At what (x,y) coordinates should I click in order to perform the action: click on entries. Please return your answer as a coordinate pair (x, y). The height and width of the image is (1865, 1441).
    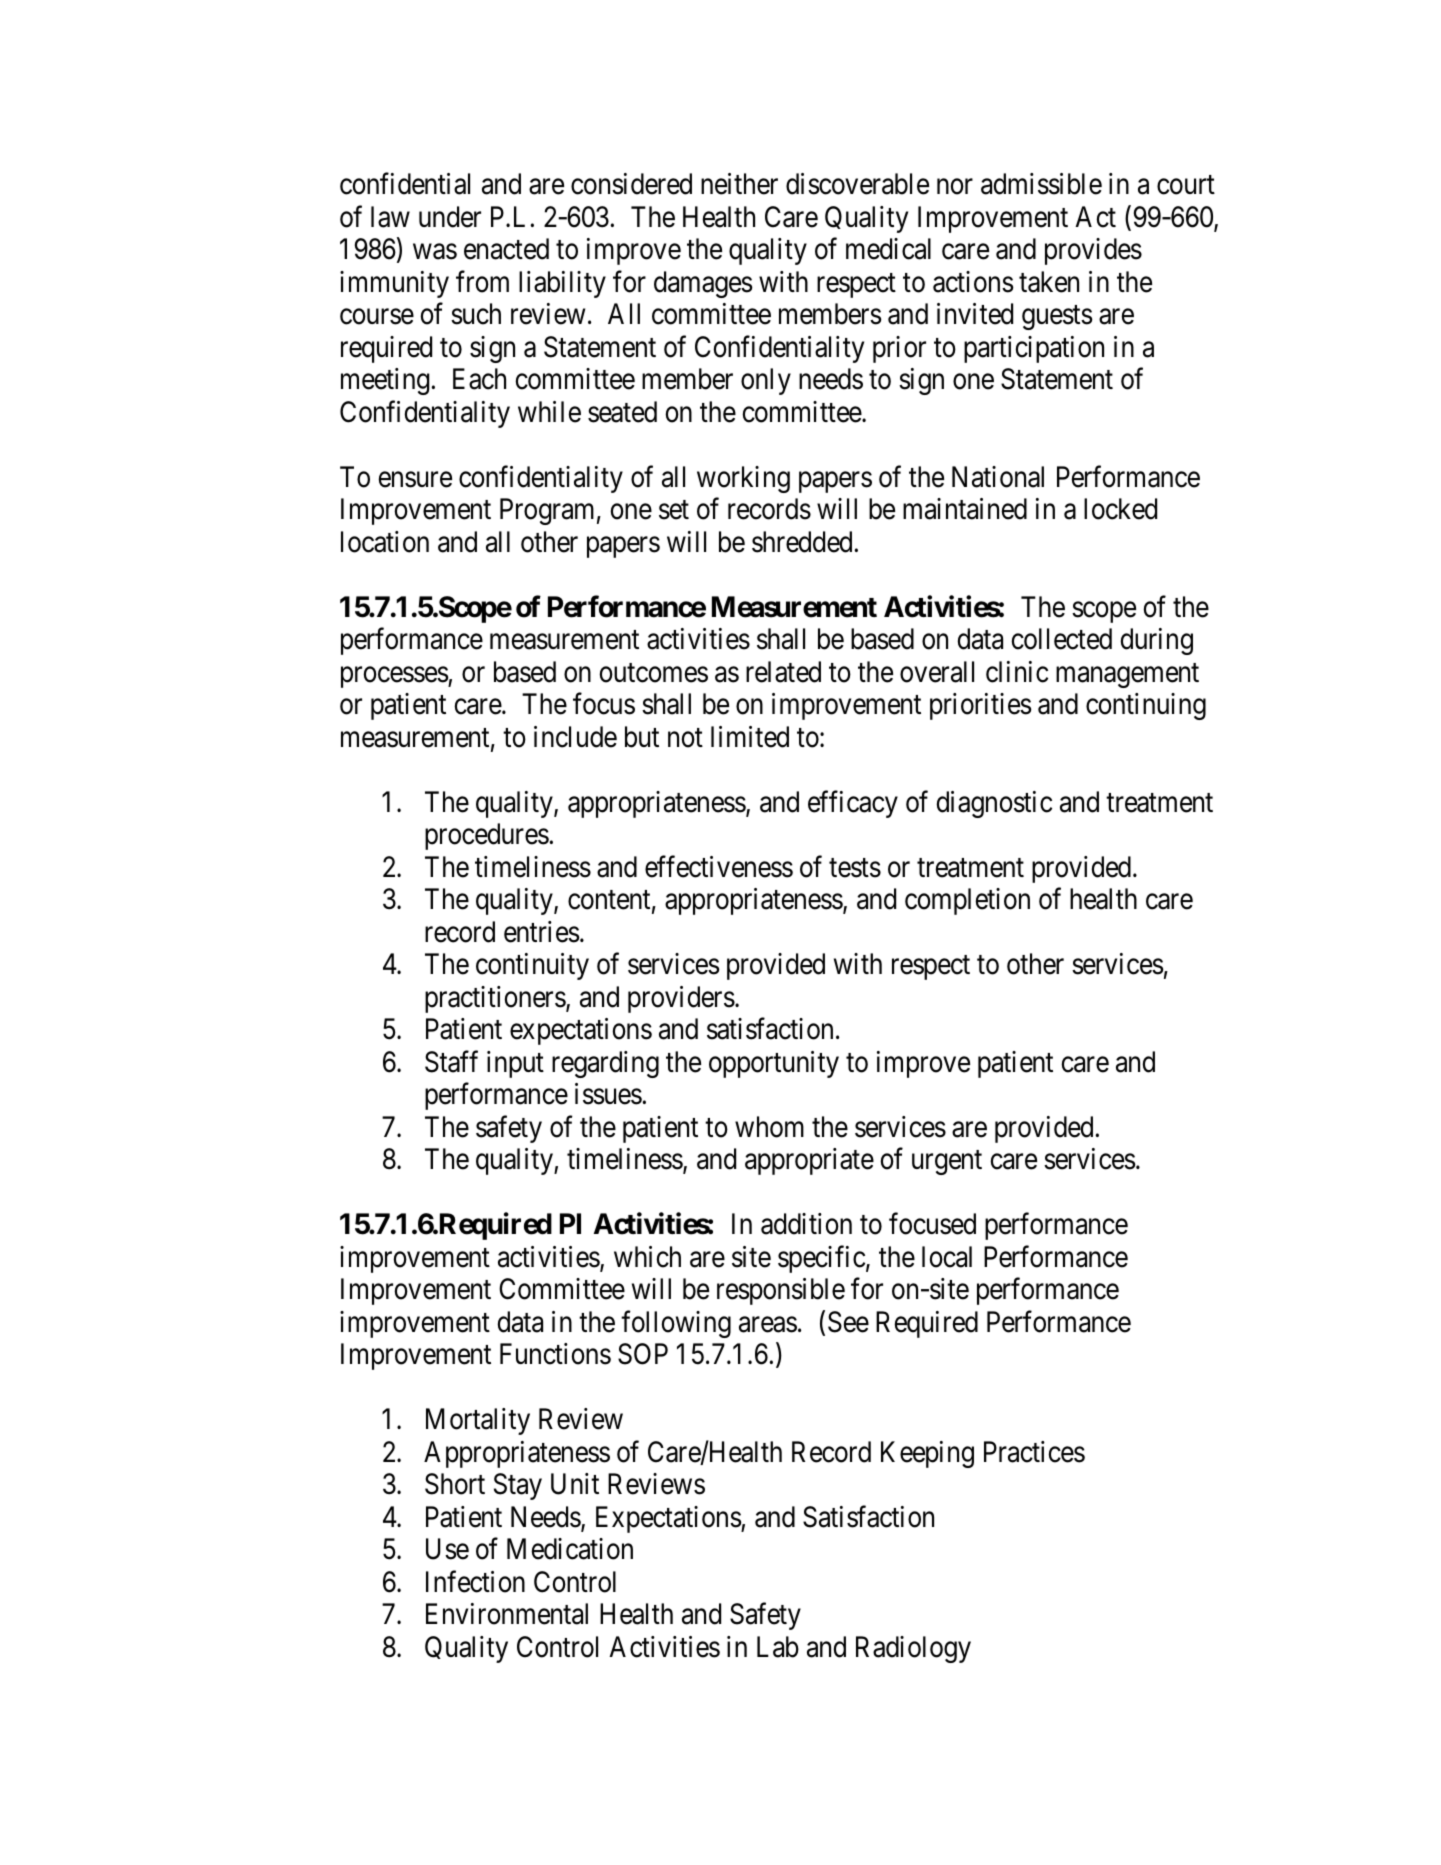
    Looking at the image, I should click on (542, 932).
